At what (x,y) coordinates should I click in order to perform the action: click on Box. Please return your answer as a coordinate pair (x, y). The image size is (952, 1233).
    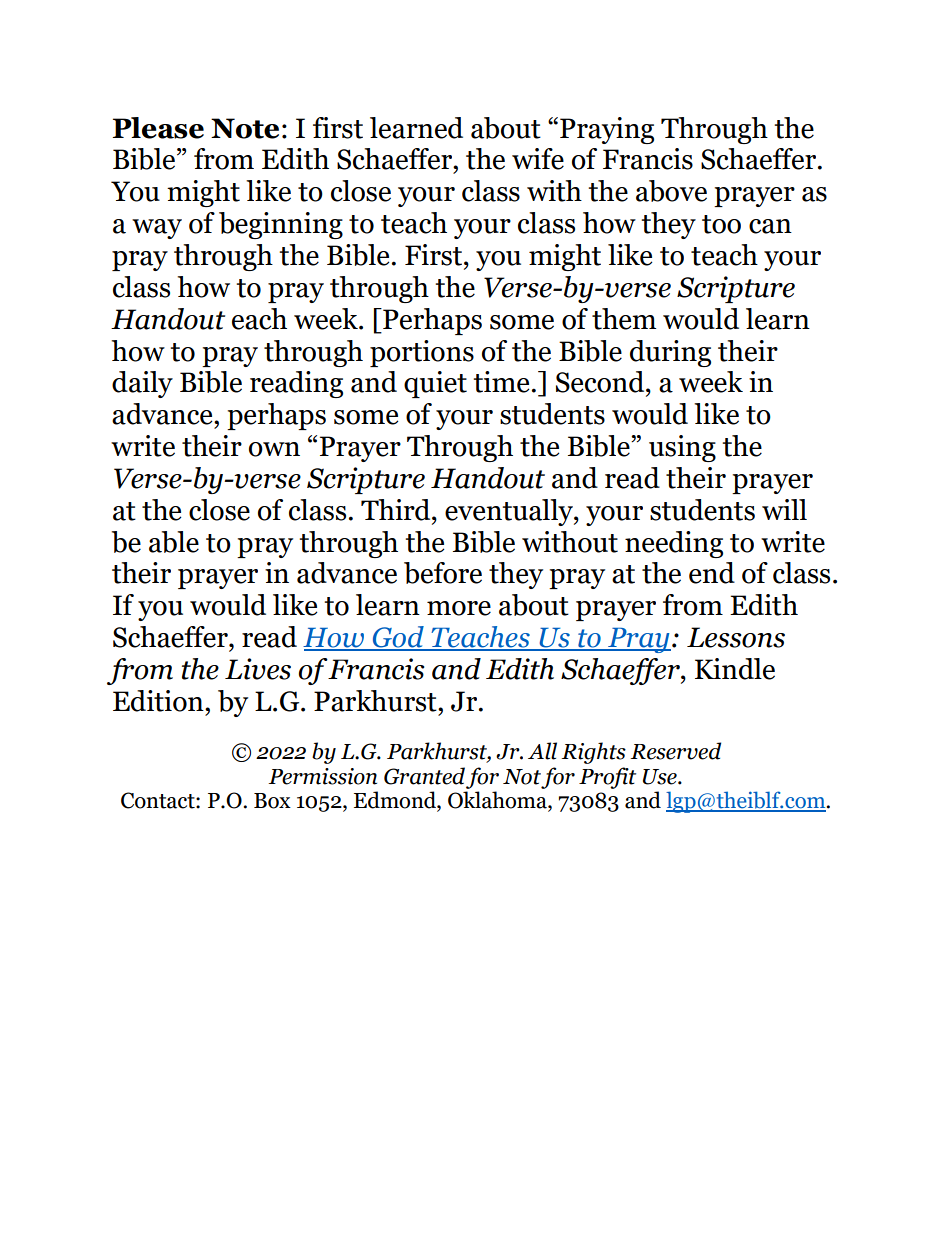
    Looking at the image, I should click on (272, 801).
